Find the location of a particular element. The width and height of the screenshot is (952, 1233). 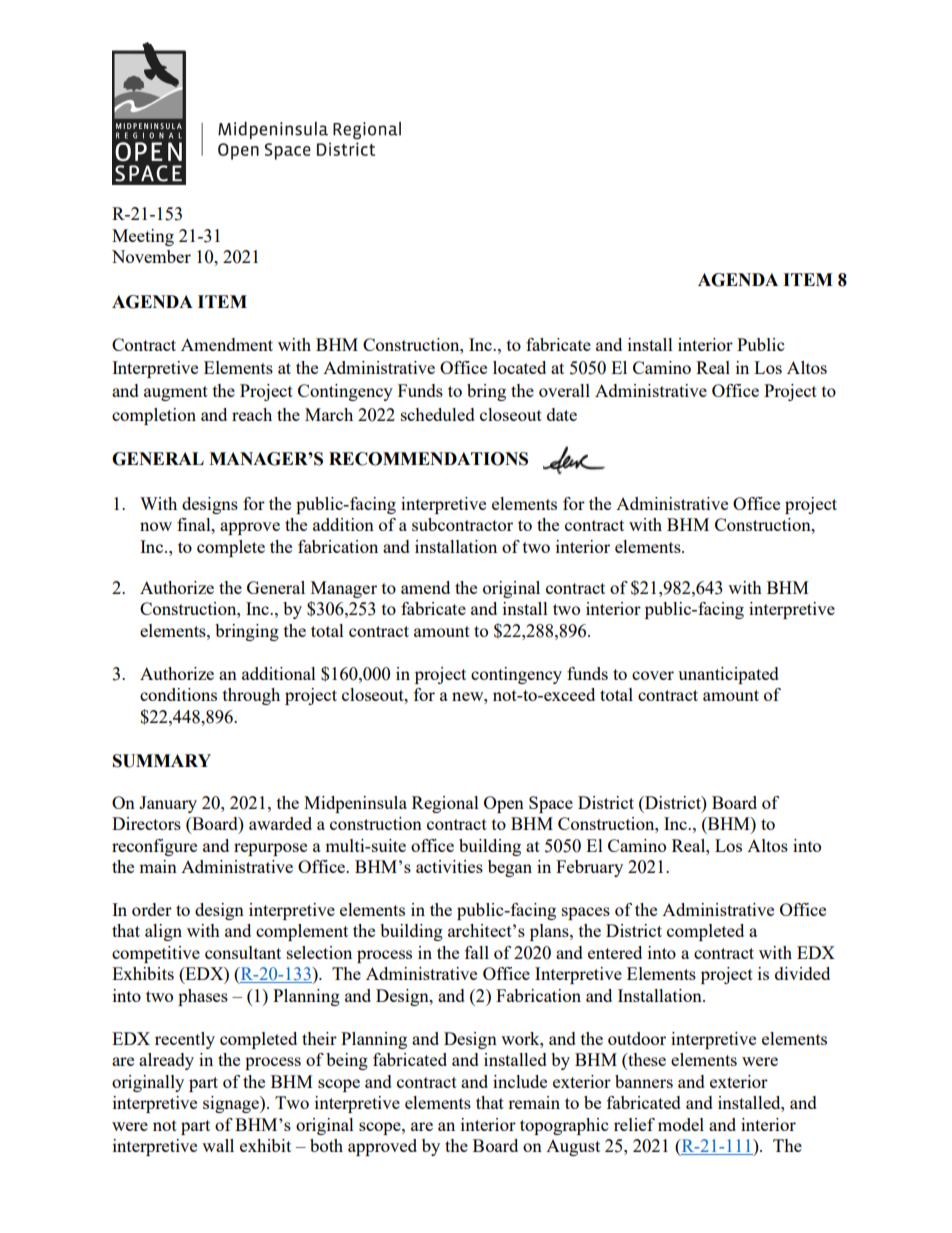

November is located at coordinates (151, 256).
